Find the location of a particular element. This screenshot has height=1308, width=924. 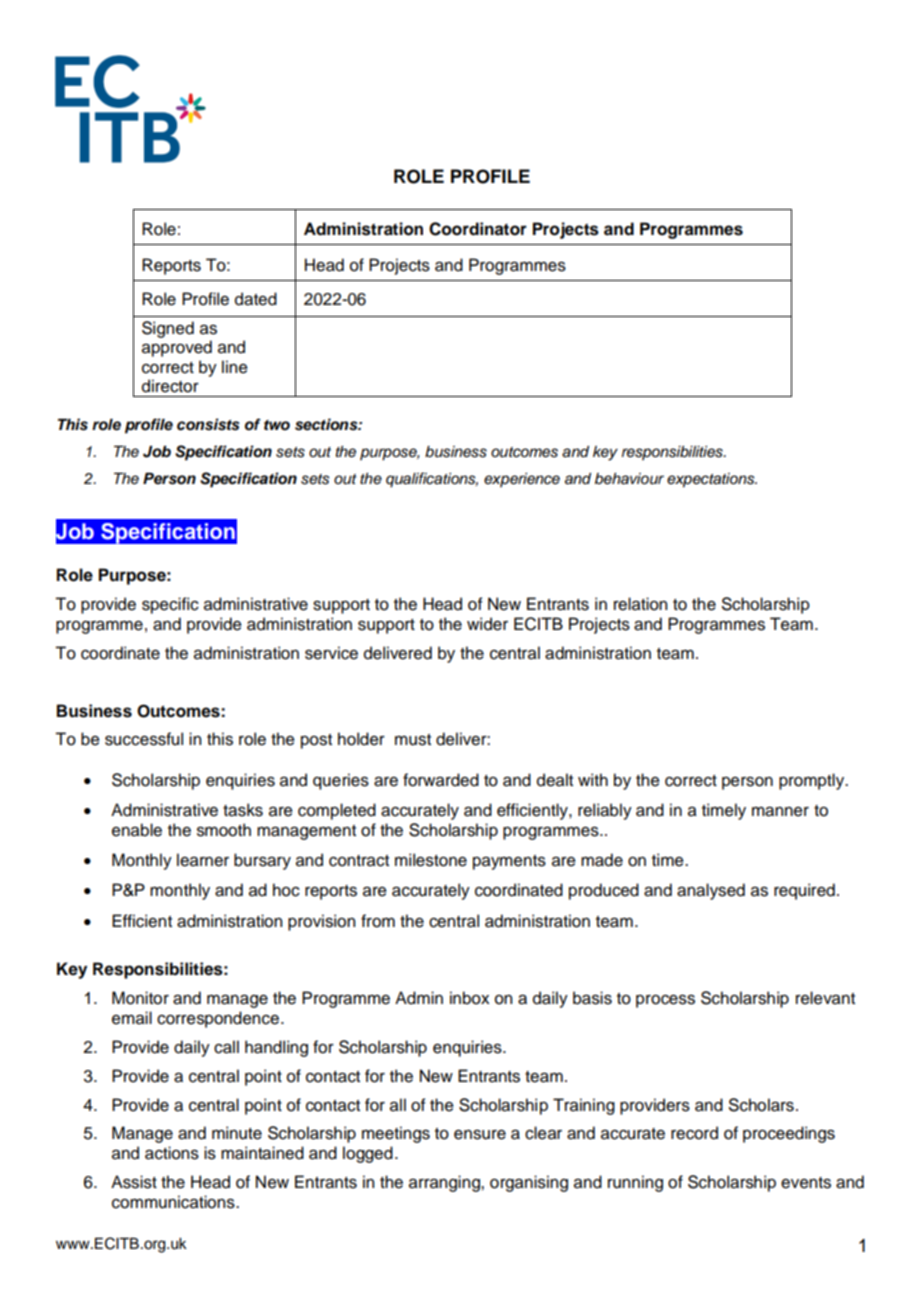

successful is located at coordinates (144, 739).
